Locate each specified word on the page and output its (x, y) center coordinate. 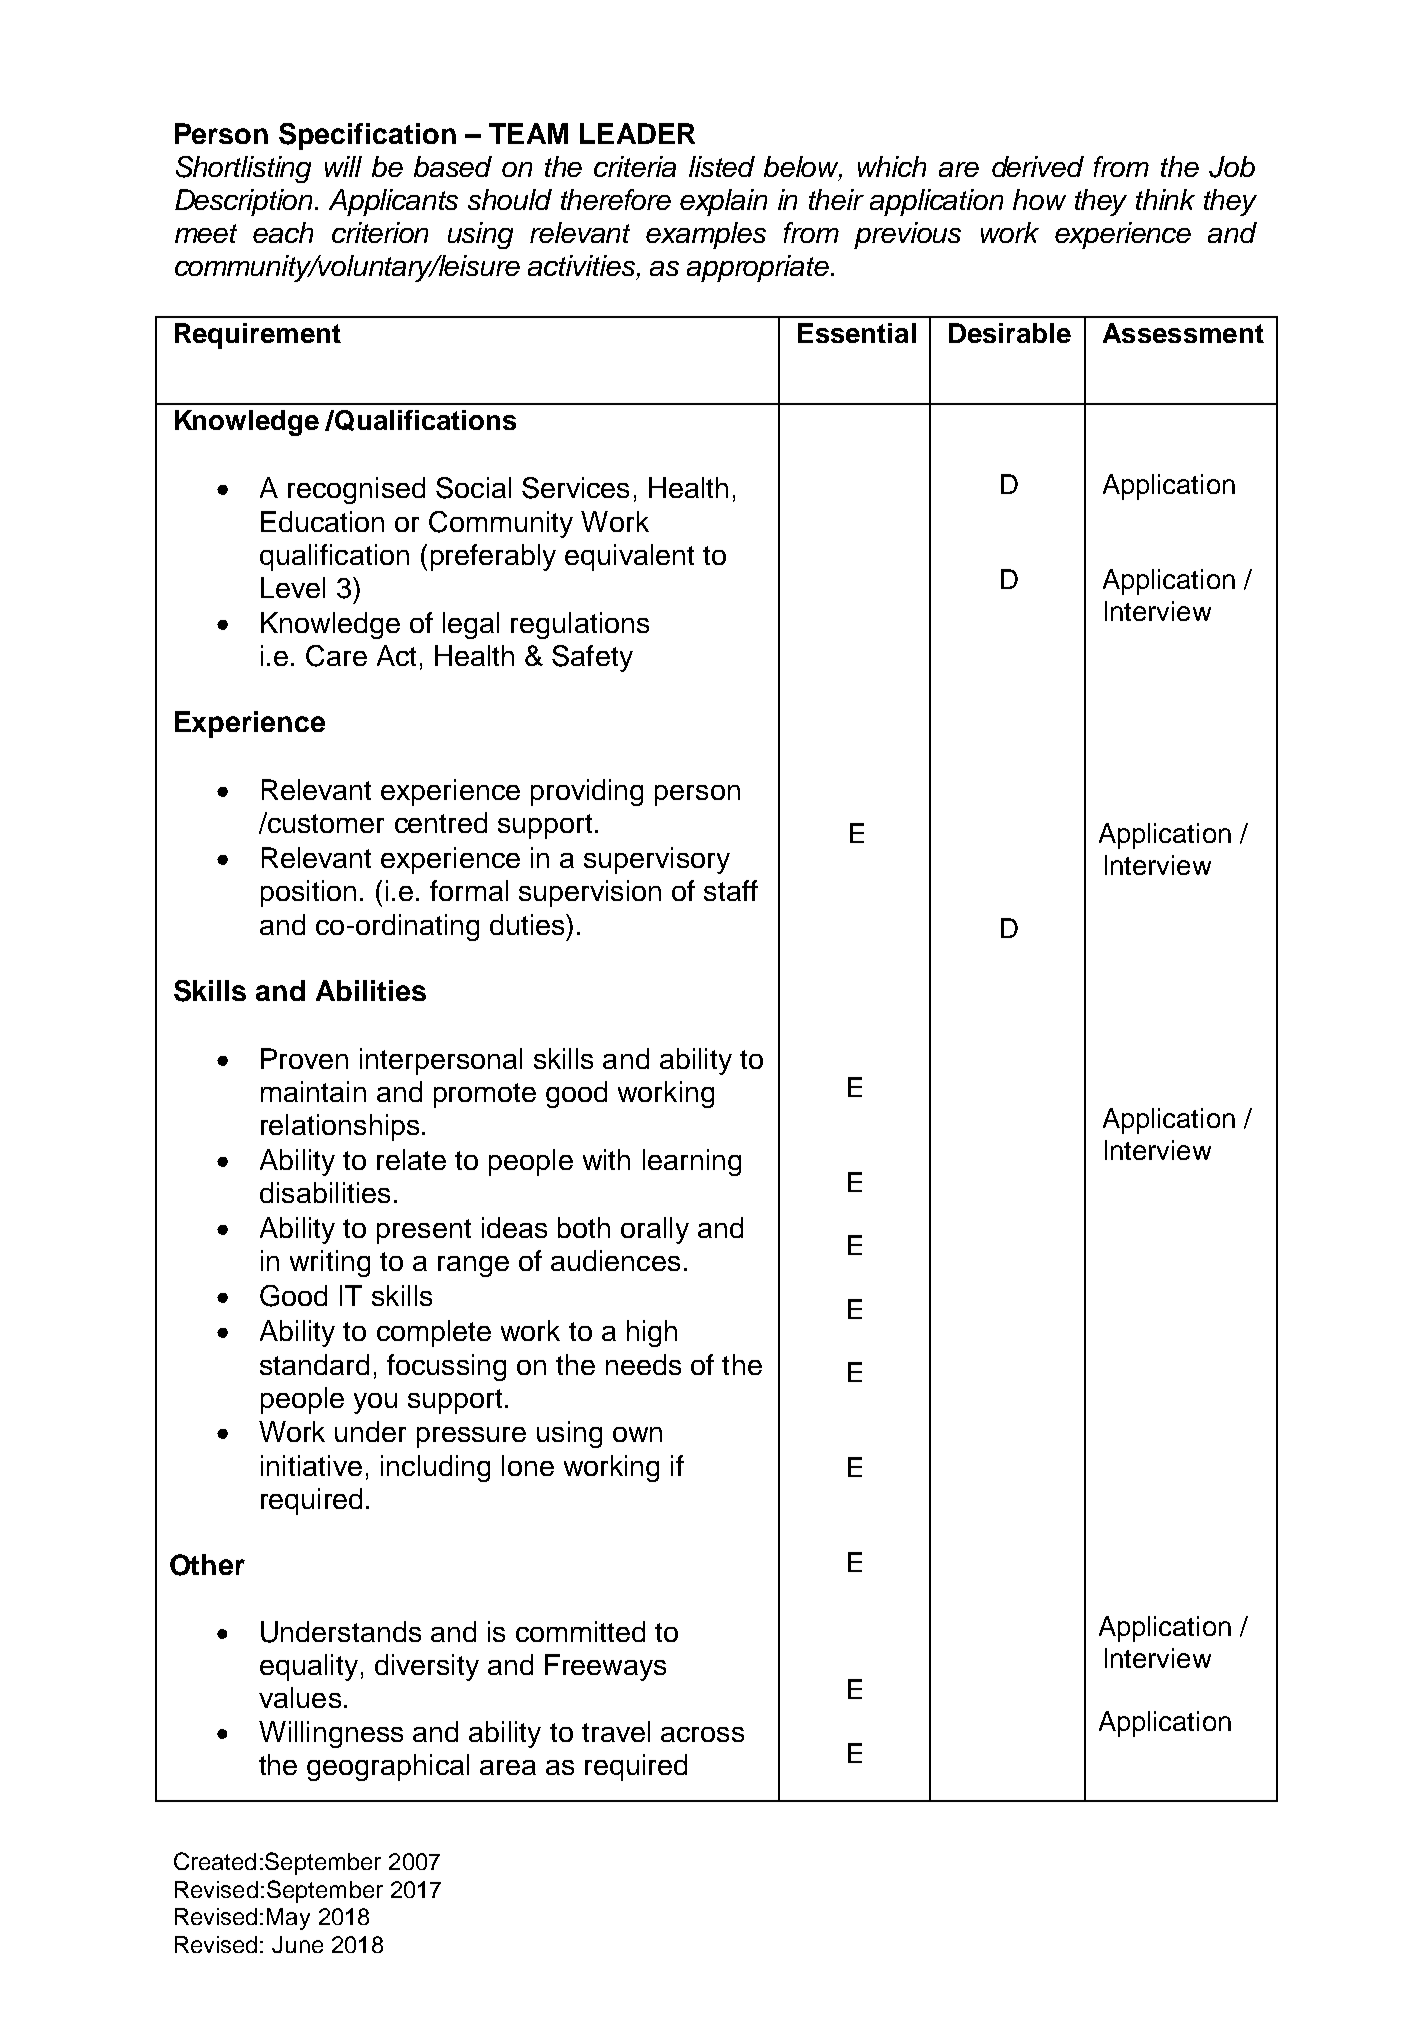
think (1165, 199)
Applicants (393, 202)
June (297, 1944)
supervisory (657, 860)
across (702, 1734)
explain (723, 202)
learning (692, 1162)
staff (731, 890)
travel (616, 1731)
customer (325, 822)
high (652, 1333)
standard (314, 1364)
